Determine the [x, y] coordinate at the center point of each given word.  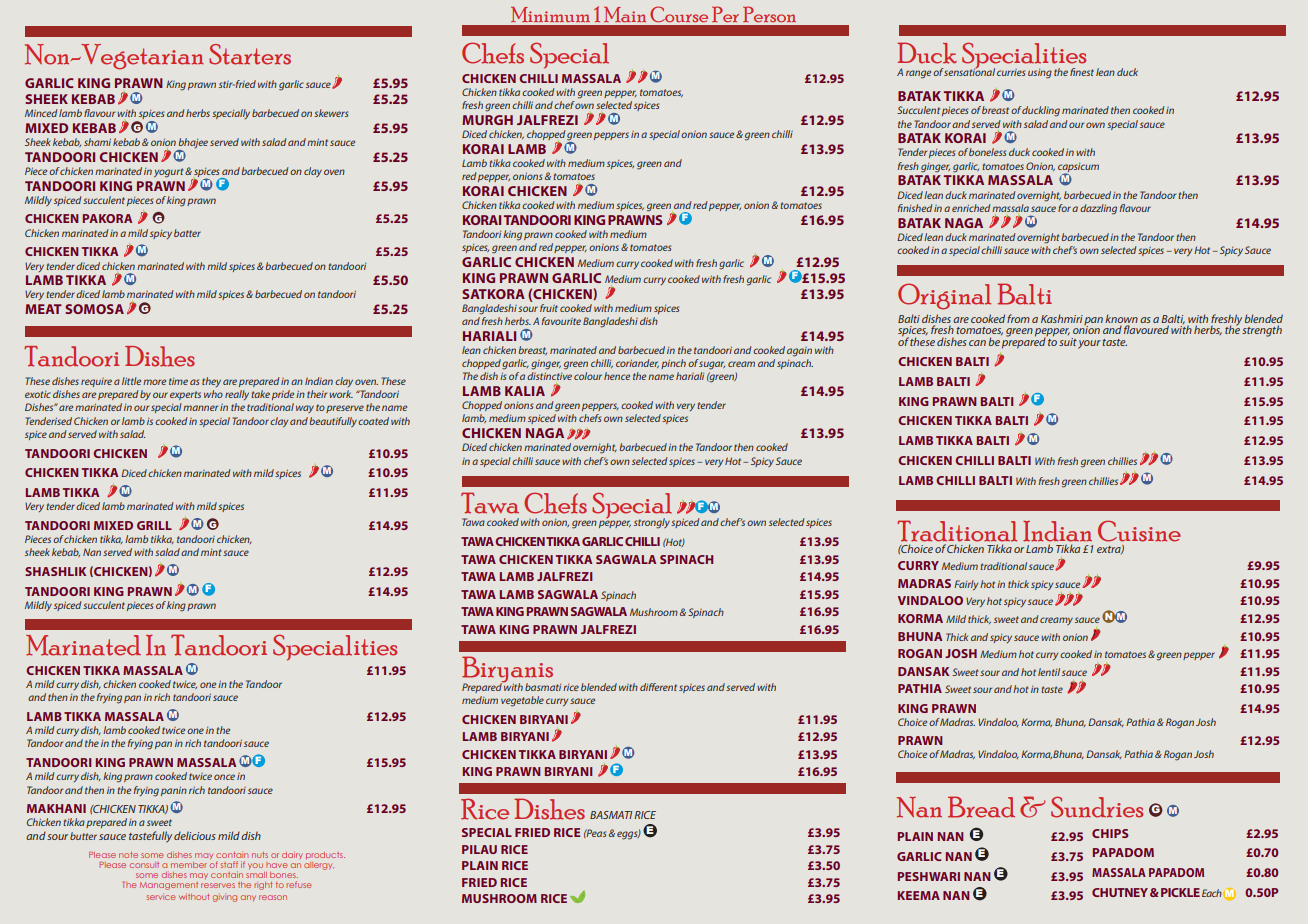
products [325, 855]
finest [1082, 72]
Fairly [966, 585]
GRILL [154, 525]
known [1121, 318]
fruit [549, 308]
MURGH [487, 120]
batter [187, 233]
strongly [652, 523]
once [224, 777]
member [189, 865]
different [658, 687]
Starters [250, 54]
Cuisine [1139, 531]
